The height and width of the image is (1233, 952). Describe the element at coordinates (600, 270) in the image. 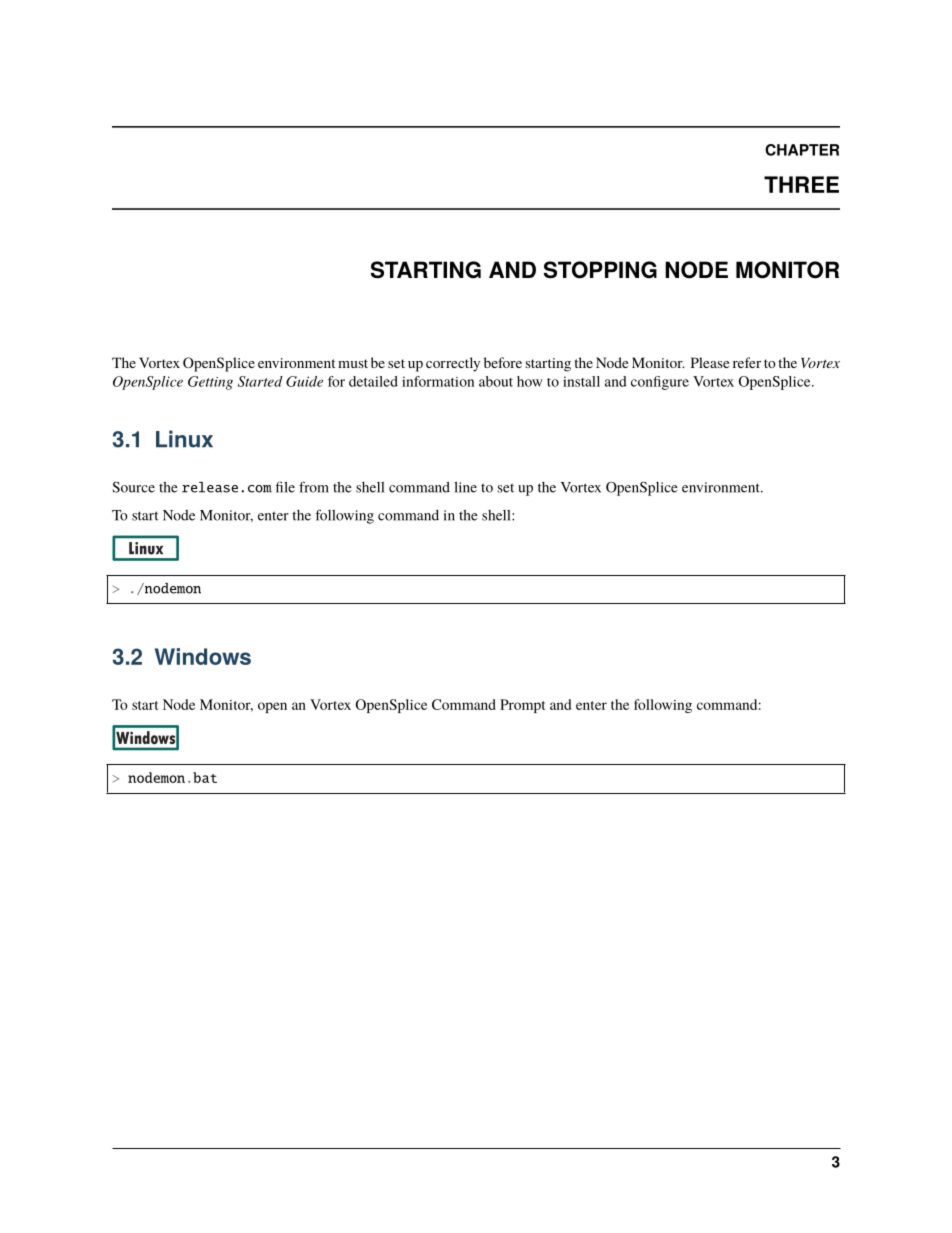

I see `STOPPING` at that location.
